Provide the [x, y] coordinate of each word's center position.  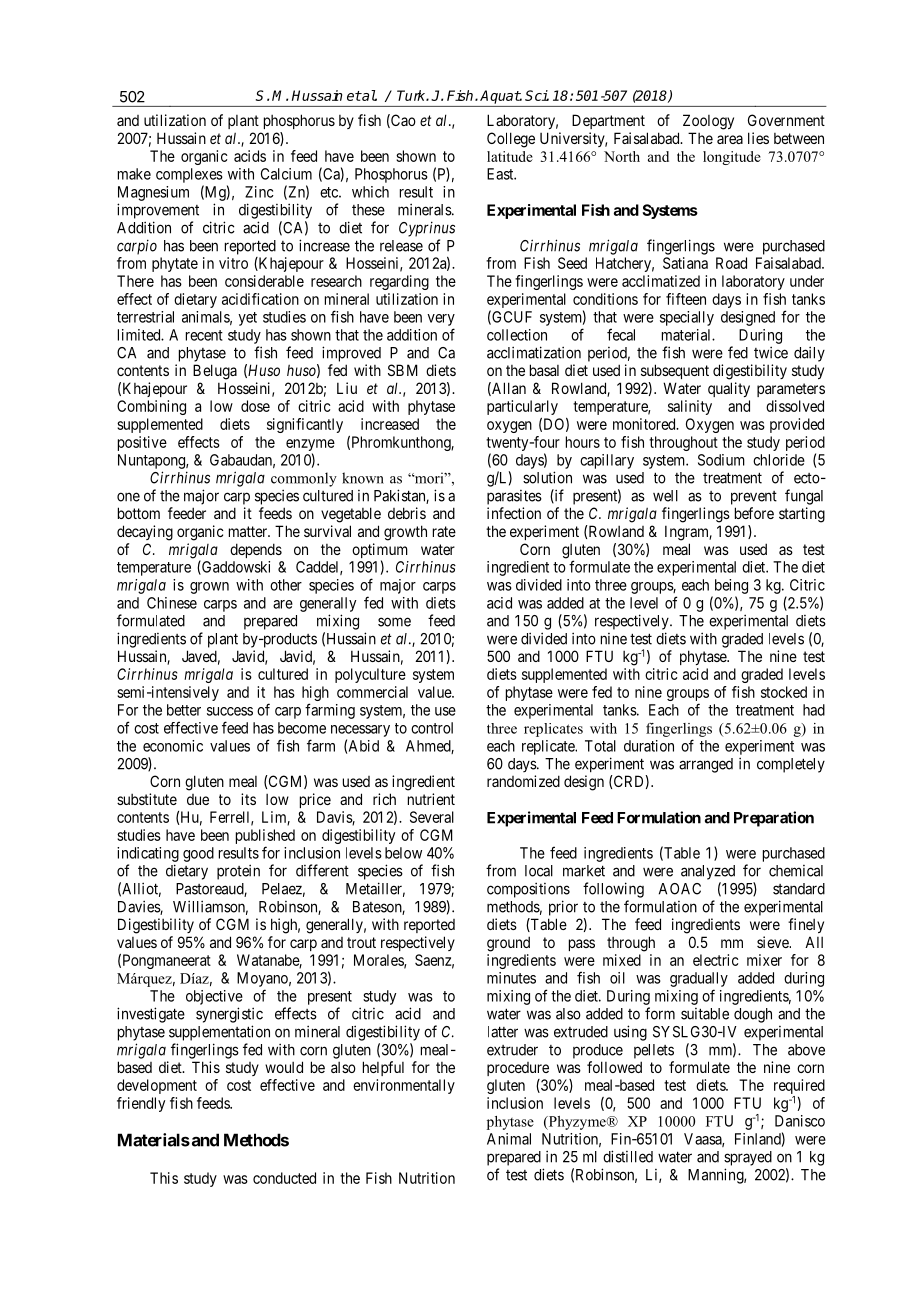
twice [771, 352]
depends [256, 550]
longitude [732, 158]
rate [444, 531]
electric [715, 960]
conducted [284, 1178]
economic [173, 746]
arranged [706, 765]
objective [214, 997]
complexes [189, 175]
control [432, 728]
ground [508, 944]
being [731, 586]
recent [204, 335]
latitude [510, 156]
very [441, 320]
